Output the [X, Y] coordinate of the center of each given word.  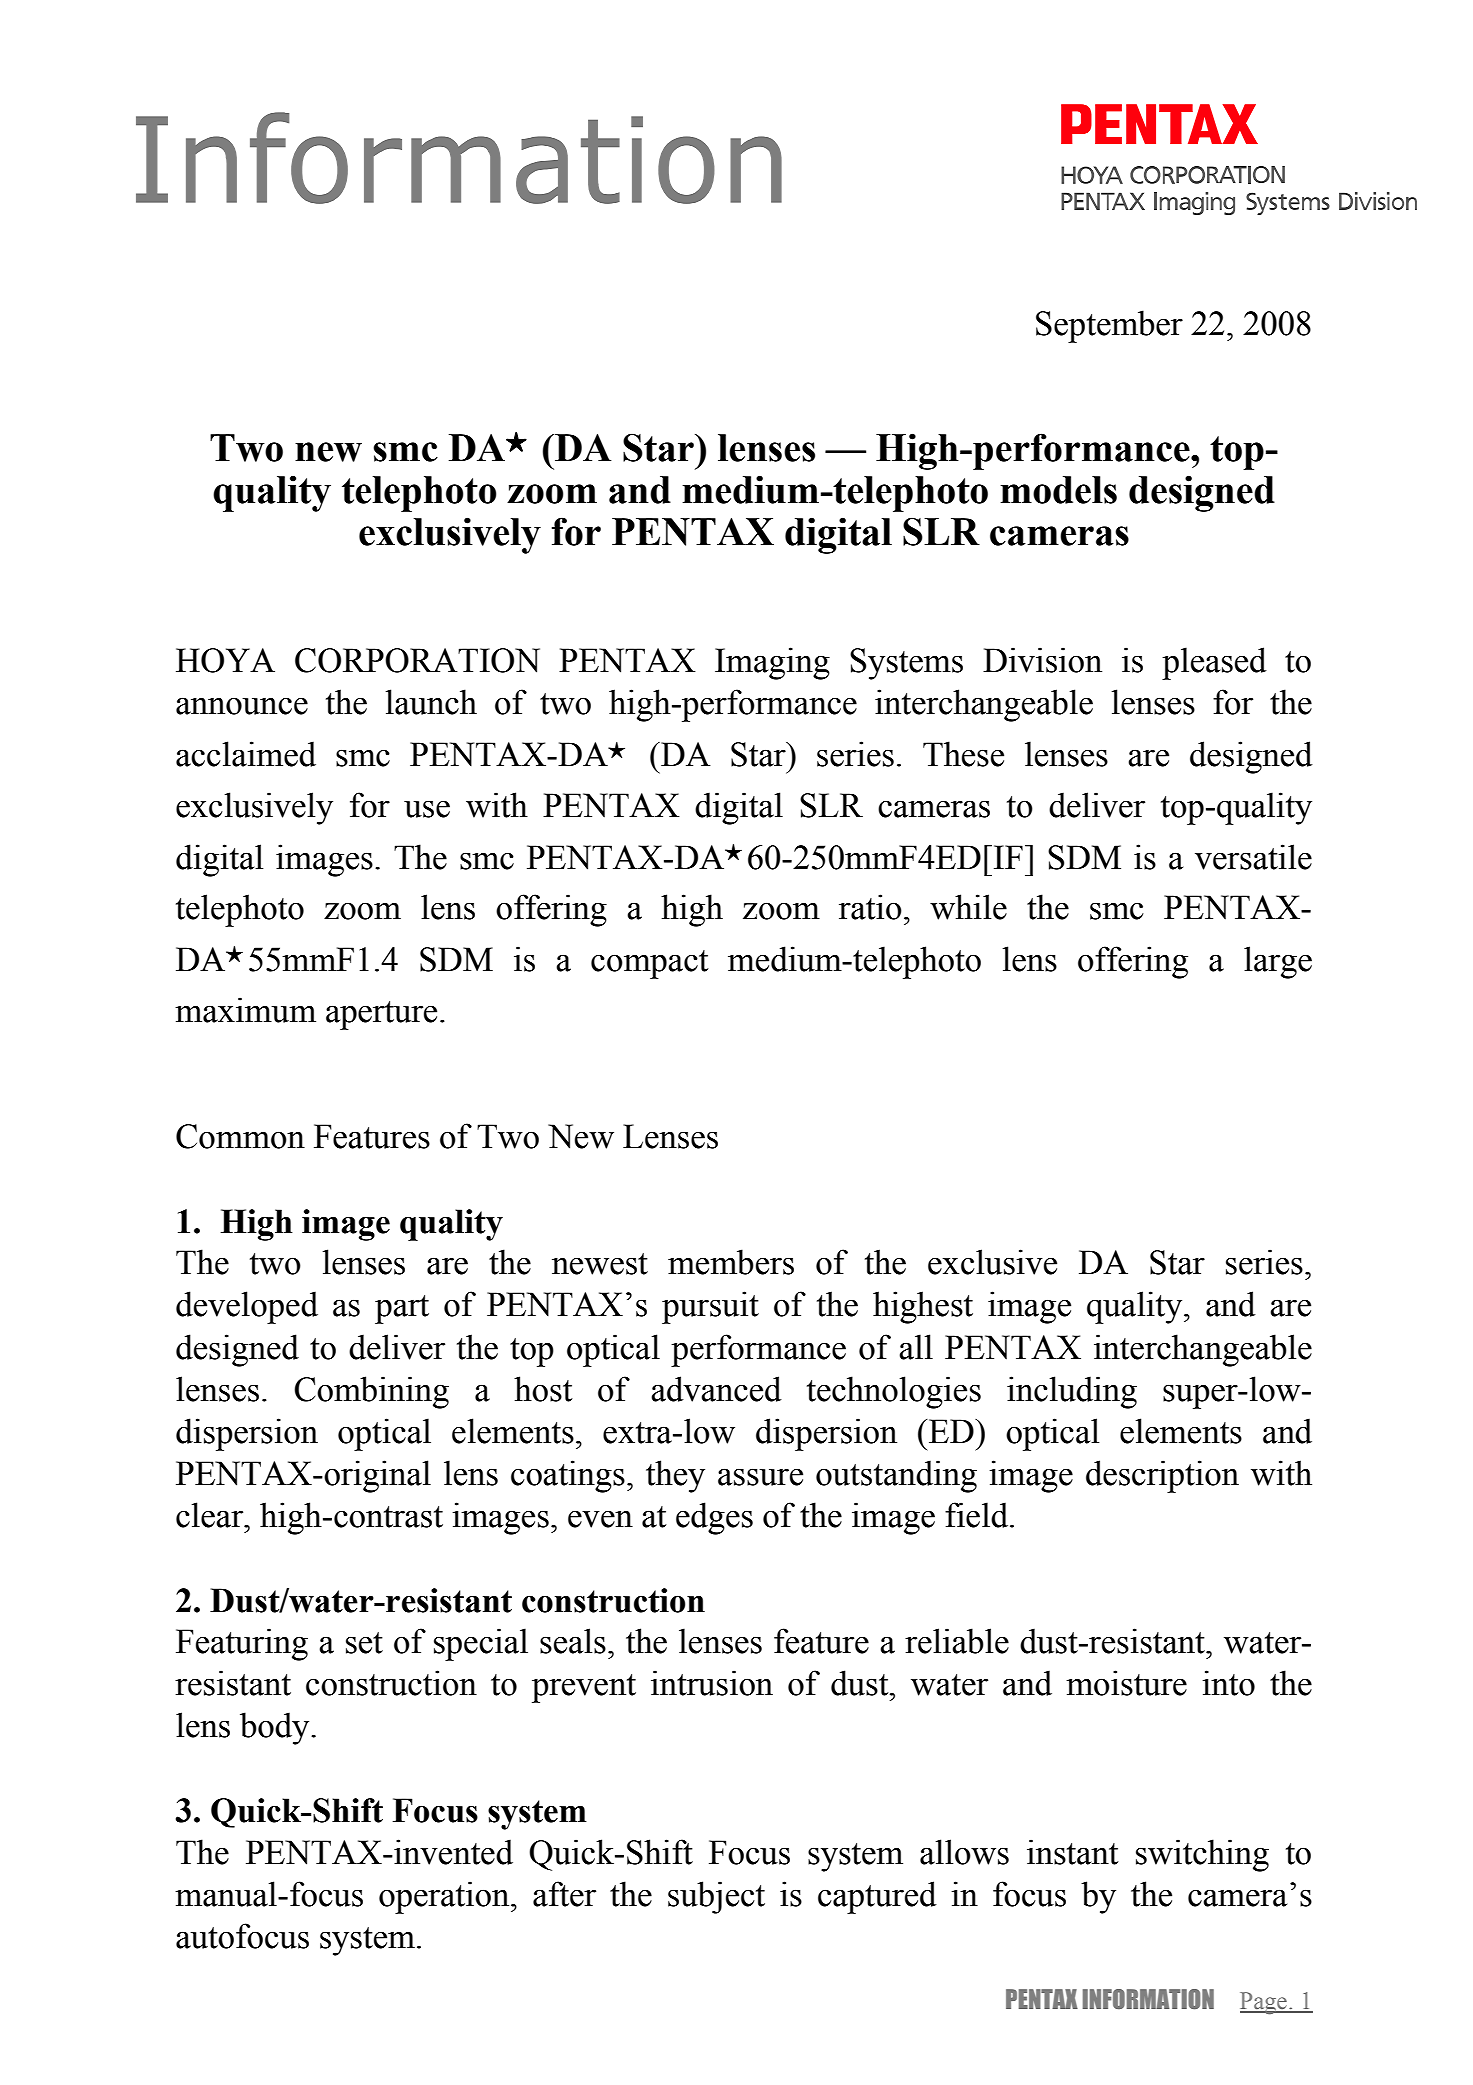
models [1058, 490]
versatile [1253, 857]
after [564, 1894]
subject [716, 1897]
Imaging [772, 663]
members [731, 1262]
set [364, 1643]
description [1162, 1476]
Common [240, 1136]
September [1109, 326]
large [1278, 962]
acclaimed [246, 754]
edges [714, 1518]
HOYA [225, 660]
